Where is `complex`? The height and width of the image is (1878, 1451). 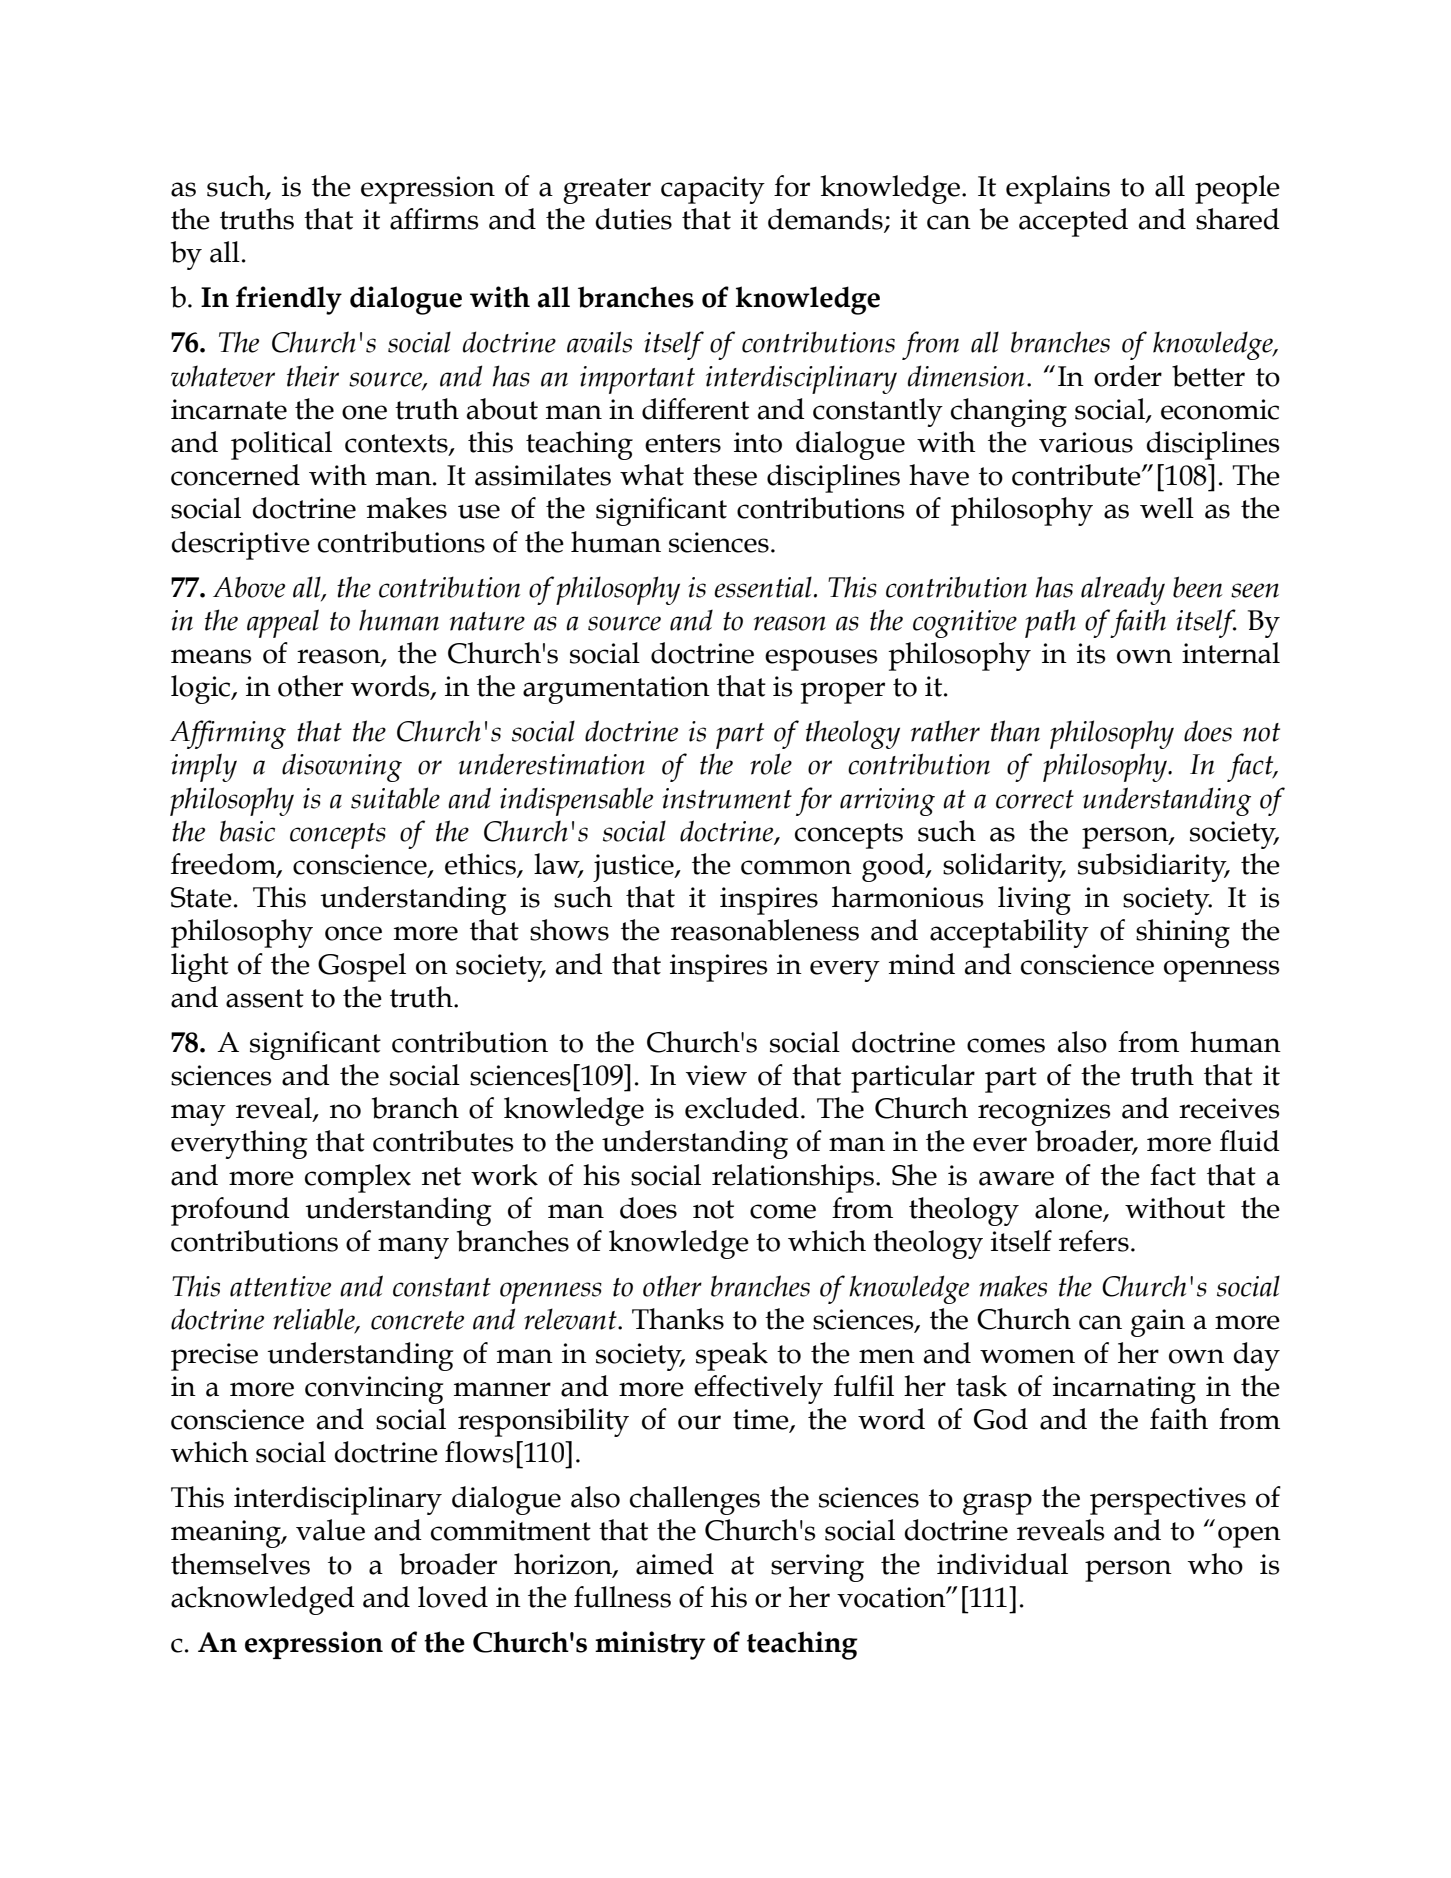 complex is located at coordinates (358, 1178).
